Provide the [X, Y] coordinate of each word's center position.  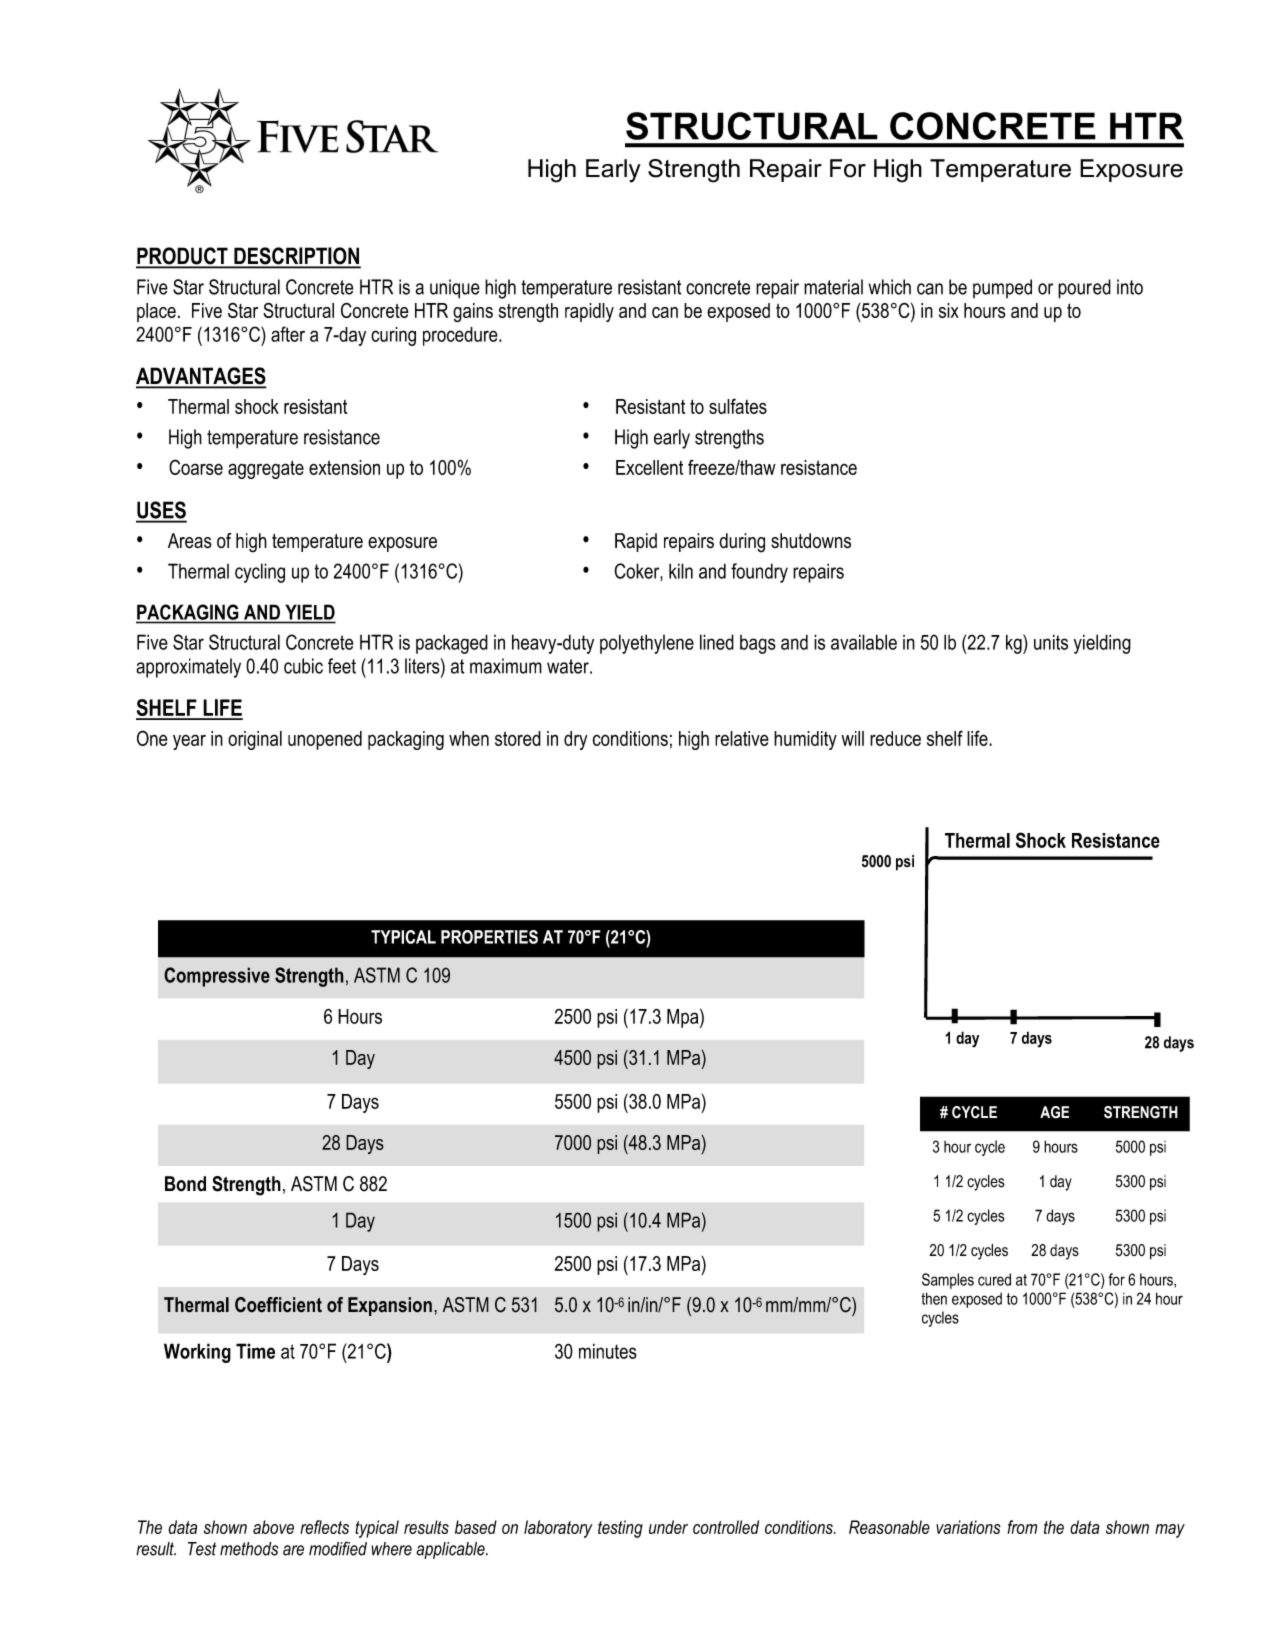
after [288, 334]
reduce [895, 738]
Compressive [217, 977]
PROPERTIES [489, 937]
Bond [185, 1184]
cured [994, 1279]
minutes [608, 1351]
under [668, 1527]
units [1051, 642]
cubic [303, 666]
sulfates [738, 406]
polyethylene [647, 644]
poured [1084, 289]
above [273, 1527]
